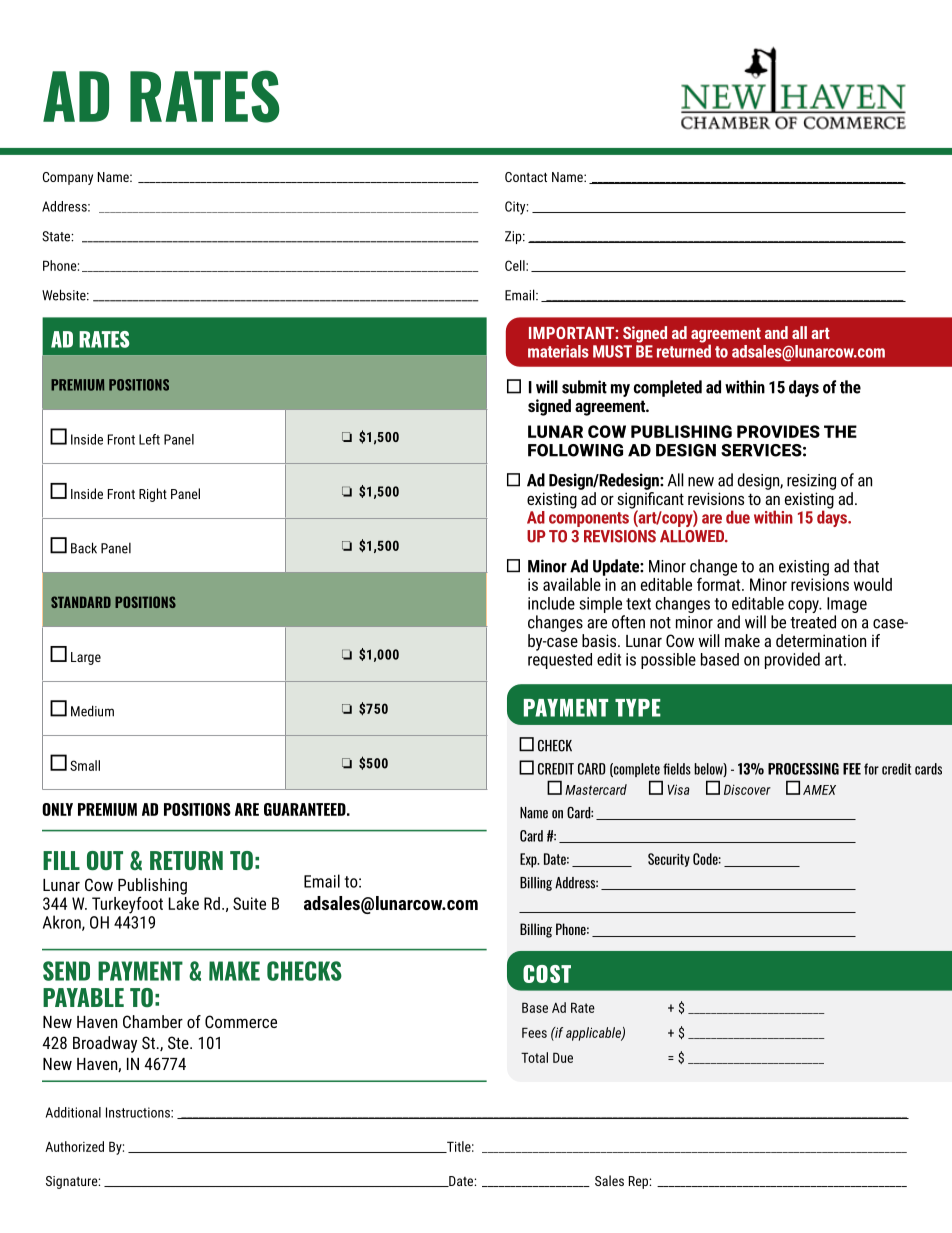 The image size is (952, 1233). Describe the element at coordinates (139, 1112) in the image. I see `Instructions` at that location.
